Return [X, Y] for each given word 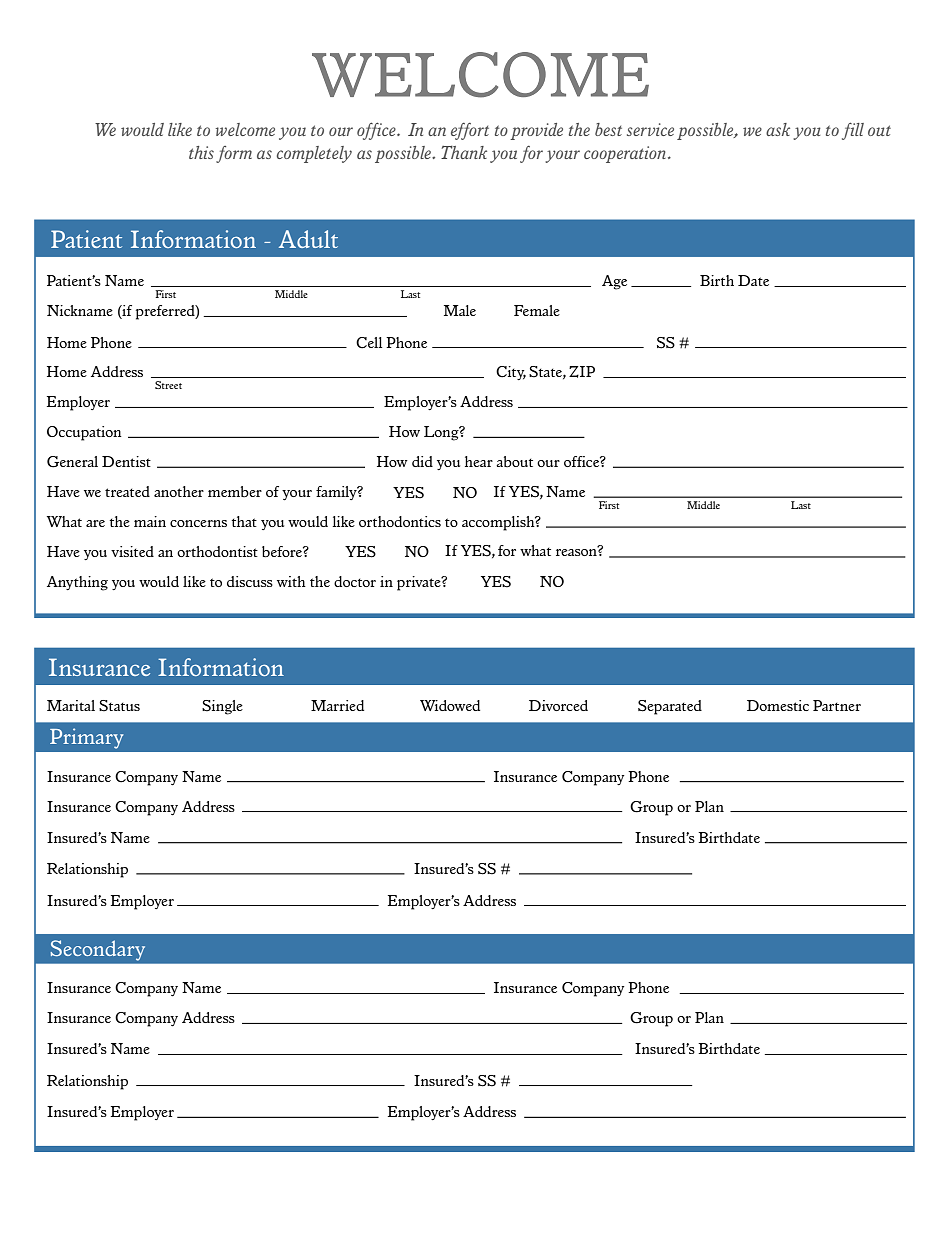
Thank [464, 152]
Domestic [778, 705]
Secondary [98, 950]
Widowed [450, 705]
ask [778, 129]
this [201, 152]
